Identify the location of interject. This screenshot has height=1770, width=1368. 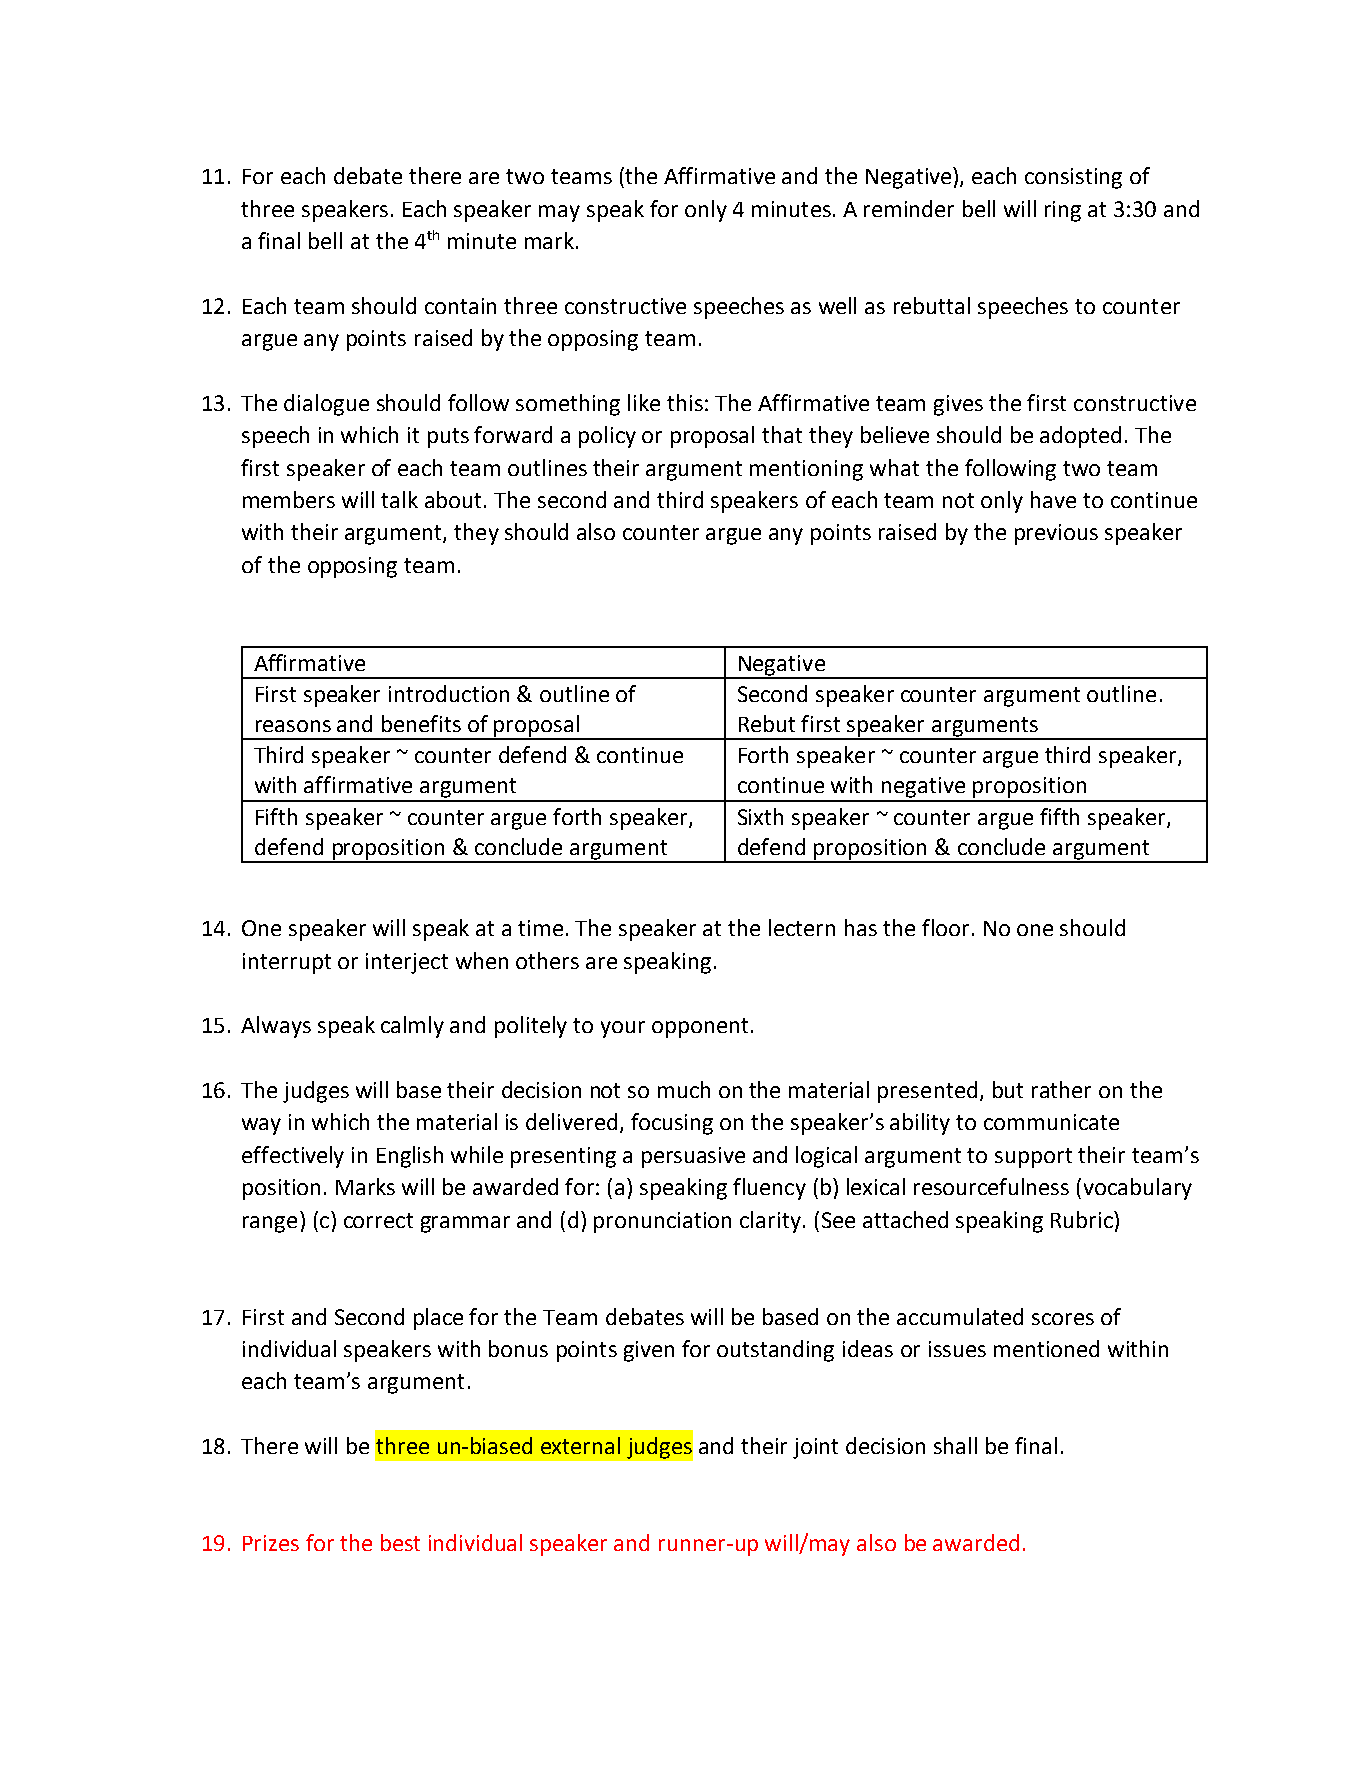
(407, 963).
